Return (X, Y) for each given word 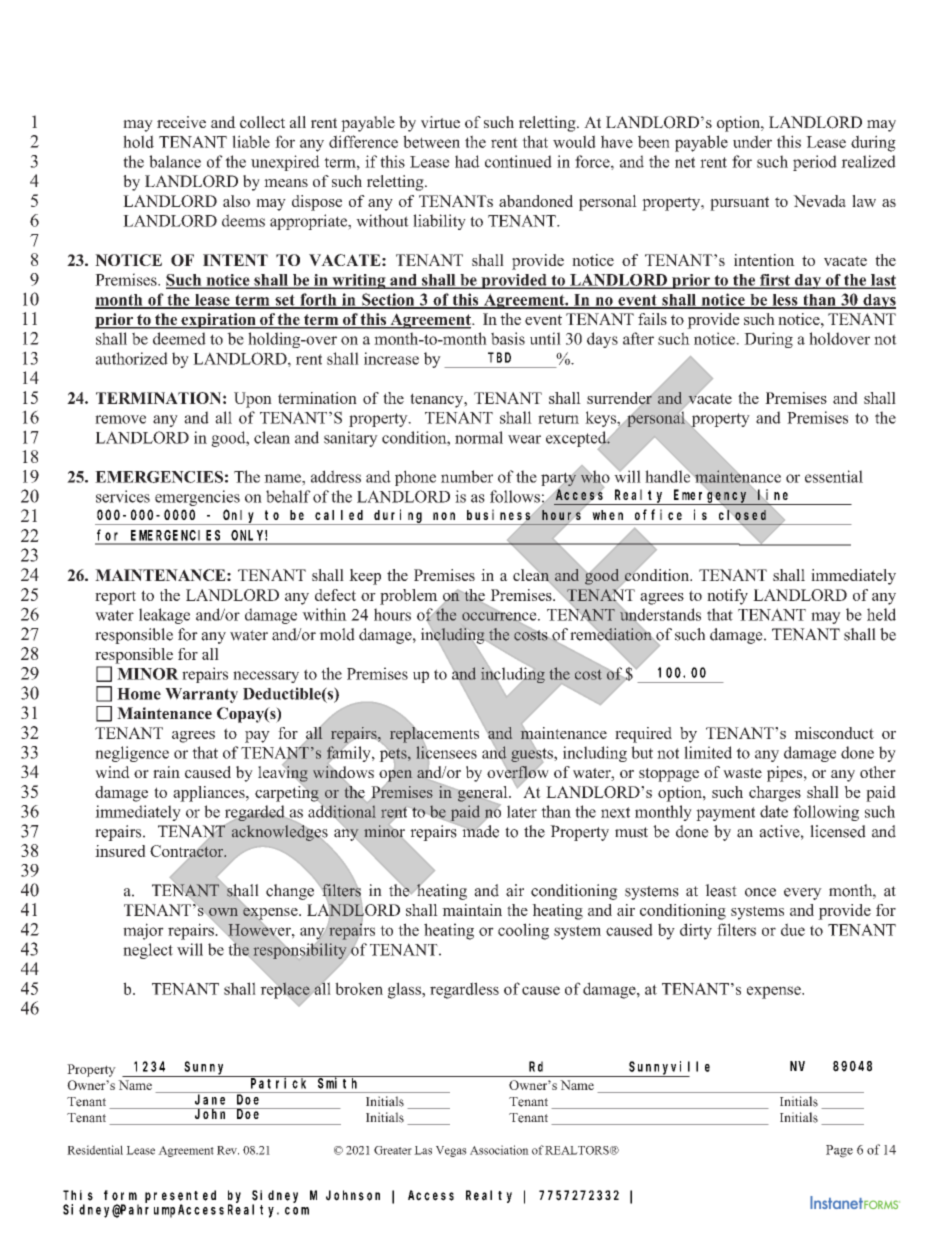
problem (409, 597)
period (815, 163)
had (467, 161)
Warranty (201, 695)
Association (499, 1150)
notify (727, 597)
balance (175, 161)
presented (180, 1197)
